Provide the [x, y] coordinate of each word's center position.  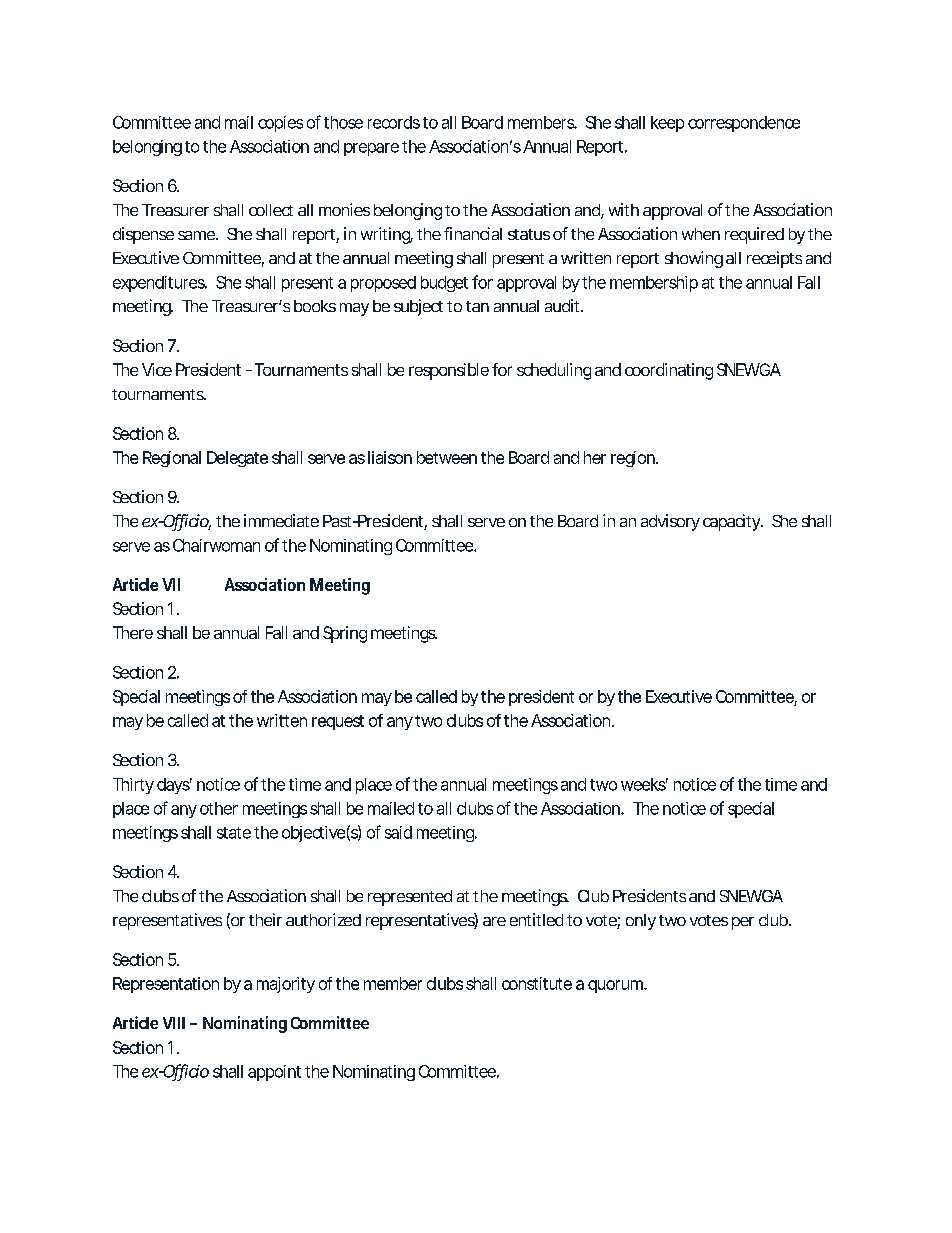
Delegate [237, 459]
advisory [670, 522]
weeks [644, 784]
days [174, 786]
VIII [174, 1023]
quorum [617, 986]
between [447, 457]
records [394, 122]
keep [667, 124]
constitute [537, 983]
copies [280, 124]
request [338, 722]
